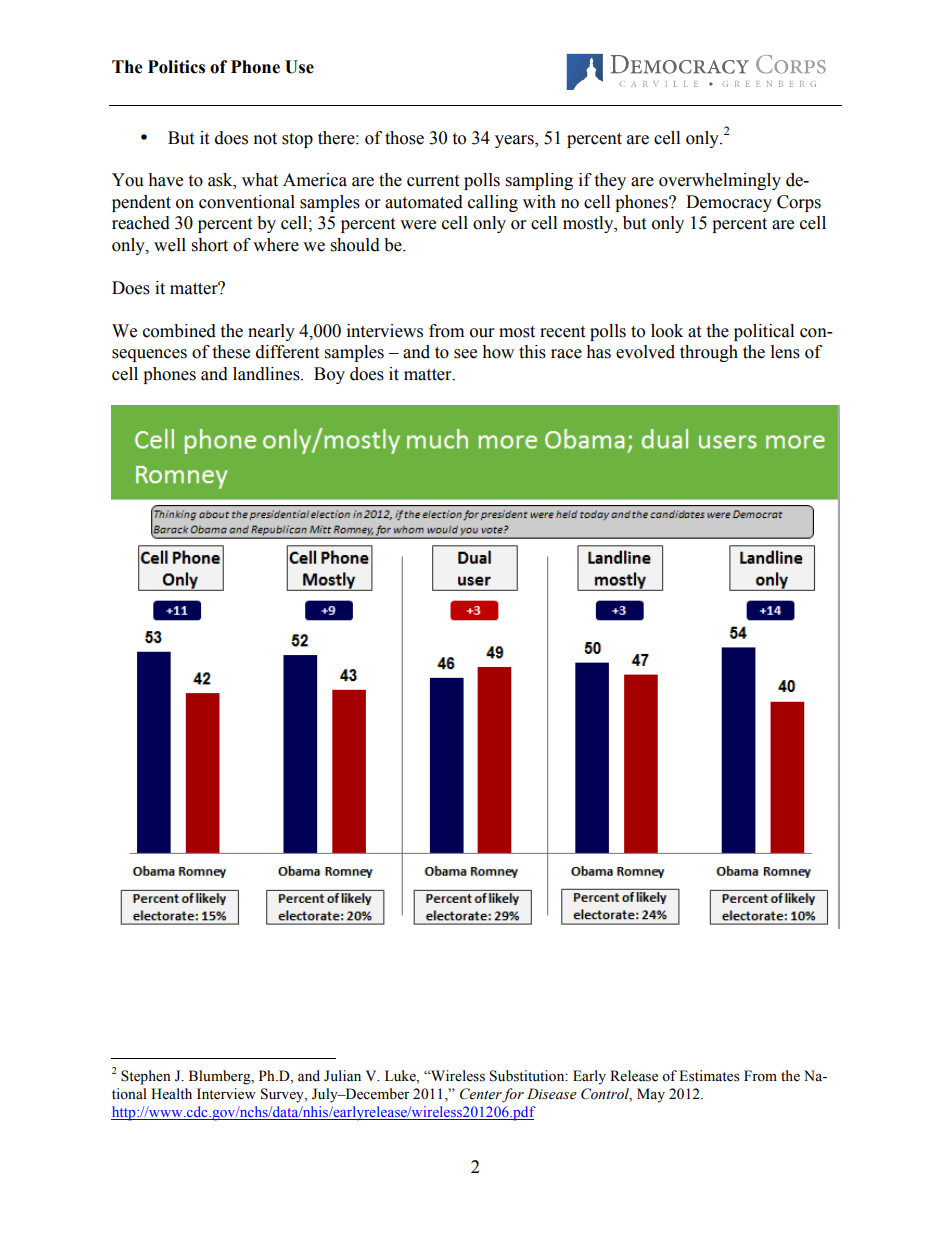  What do you see at coordinates (720, 181) in the document?
I see `overwhelmingly` at bounding box center [720, 181].
